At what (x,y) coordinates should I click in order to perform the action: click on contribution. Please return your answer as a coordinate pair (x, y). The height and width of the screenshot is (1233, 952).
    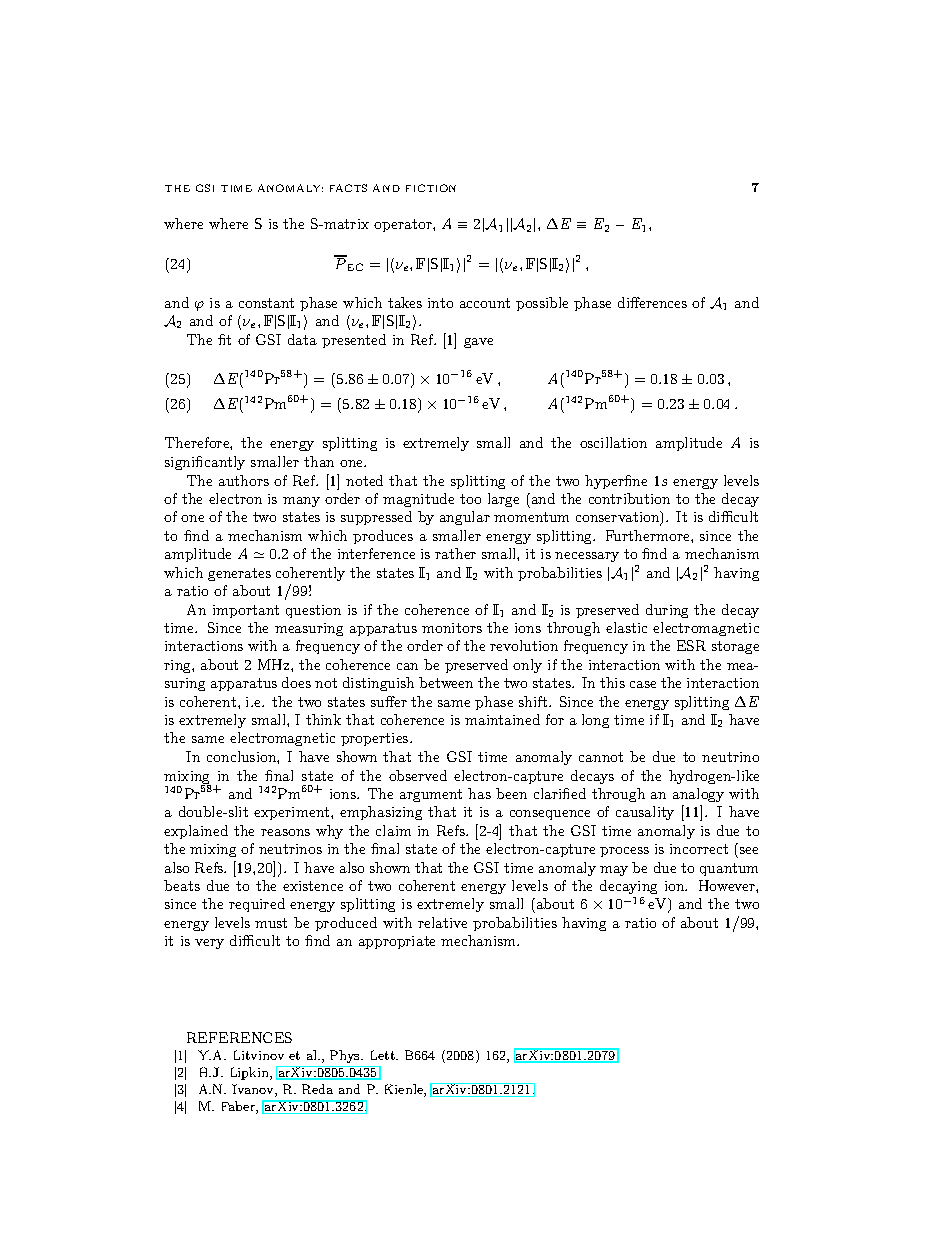
    Looking at the image, I should click on (629, 498).
